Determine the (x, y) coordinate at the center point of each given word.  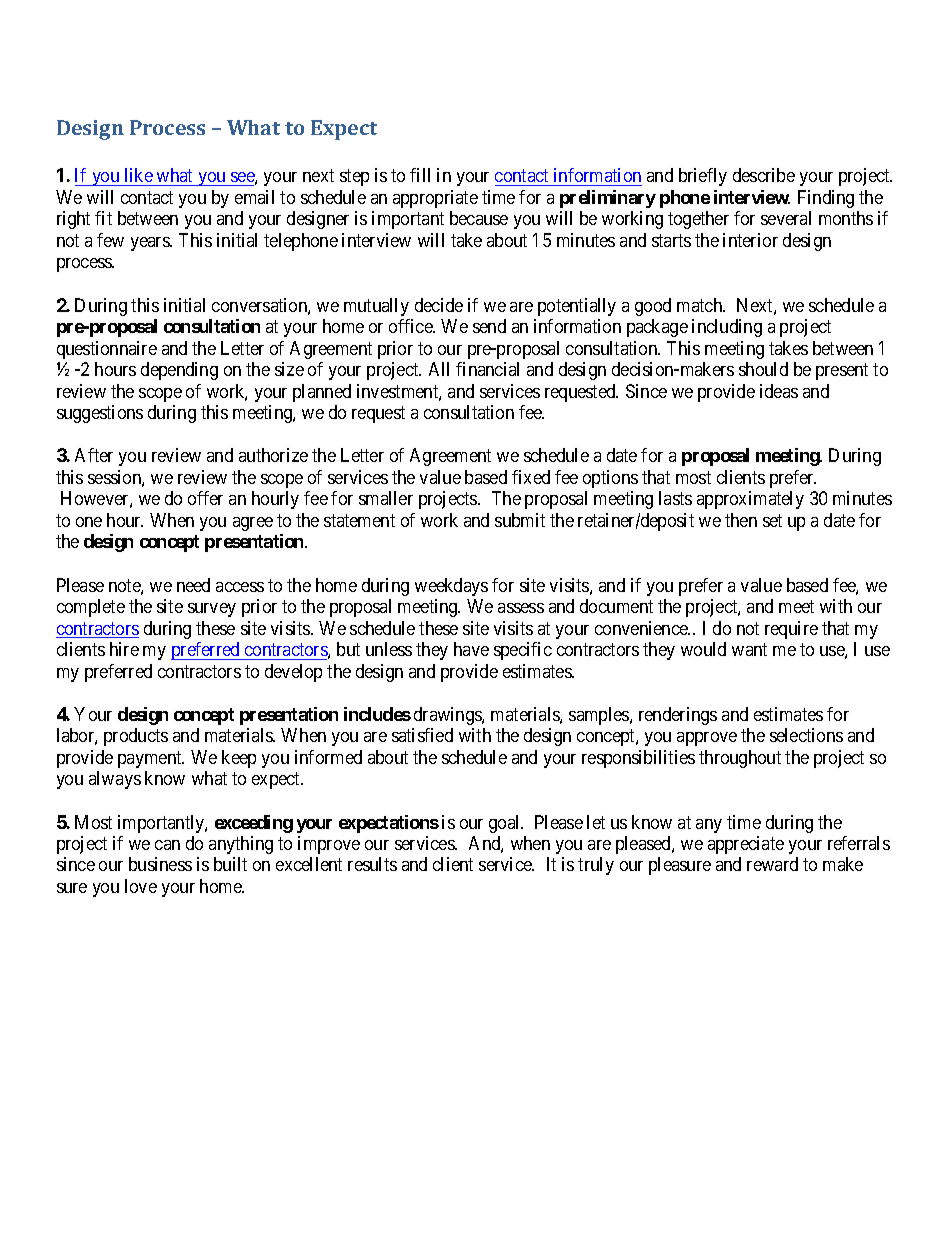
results (372, 864)
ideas (779, 391)
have (471, 649)
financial (487, 369)
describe (764, 175)
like (138, 177)
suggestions (100, 414)
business (160, 864)
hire (124, 649)
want (749, 649)
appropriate (435, 199)
